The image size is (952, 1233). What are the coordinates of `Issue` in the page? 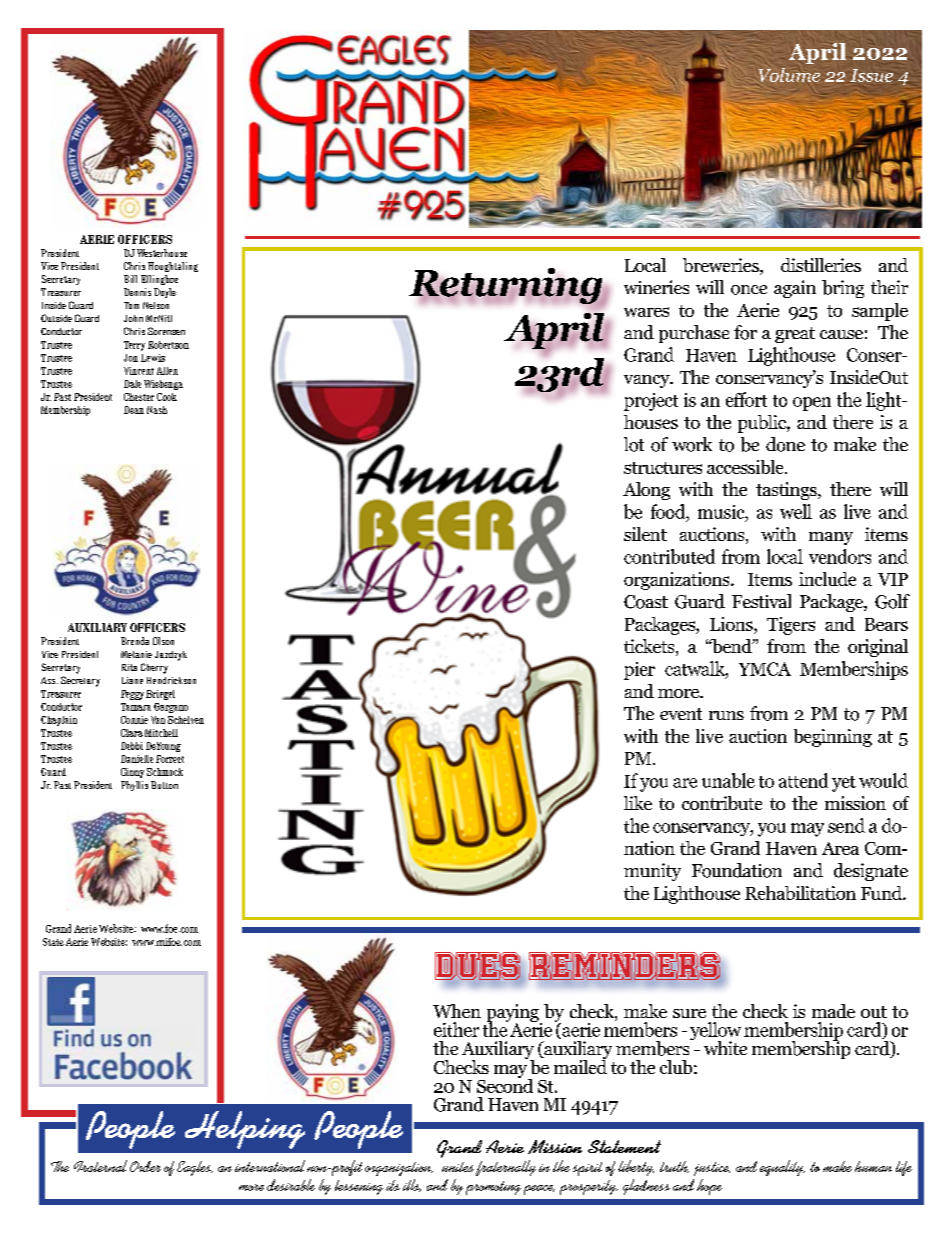 It's located at (871, 75).
